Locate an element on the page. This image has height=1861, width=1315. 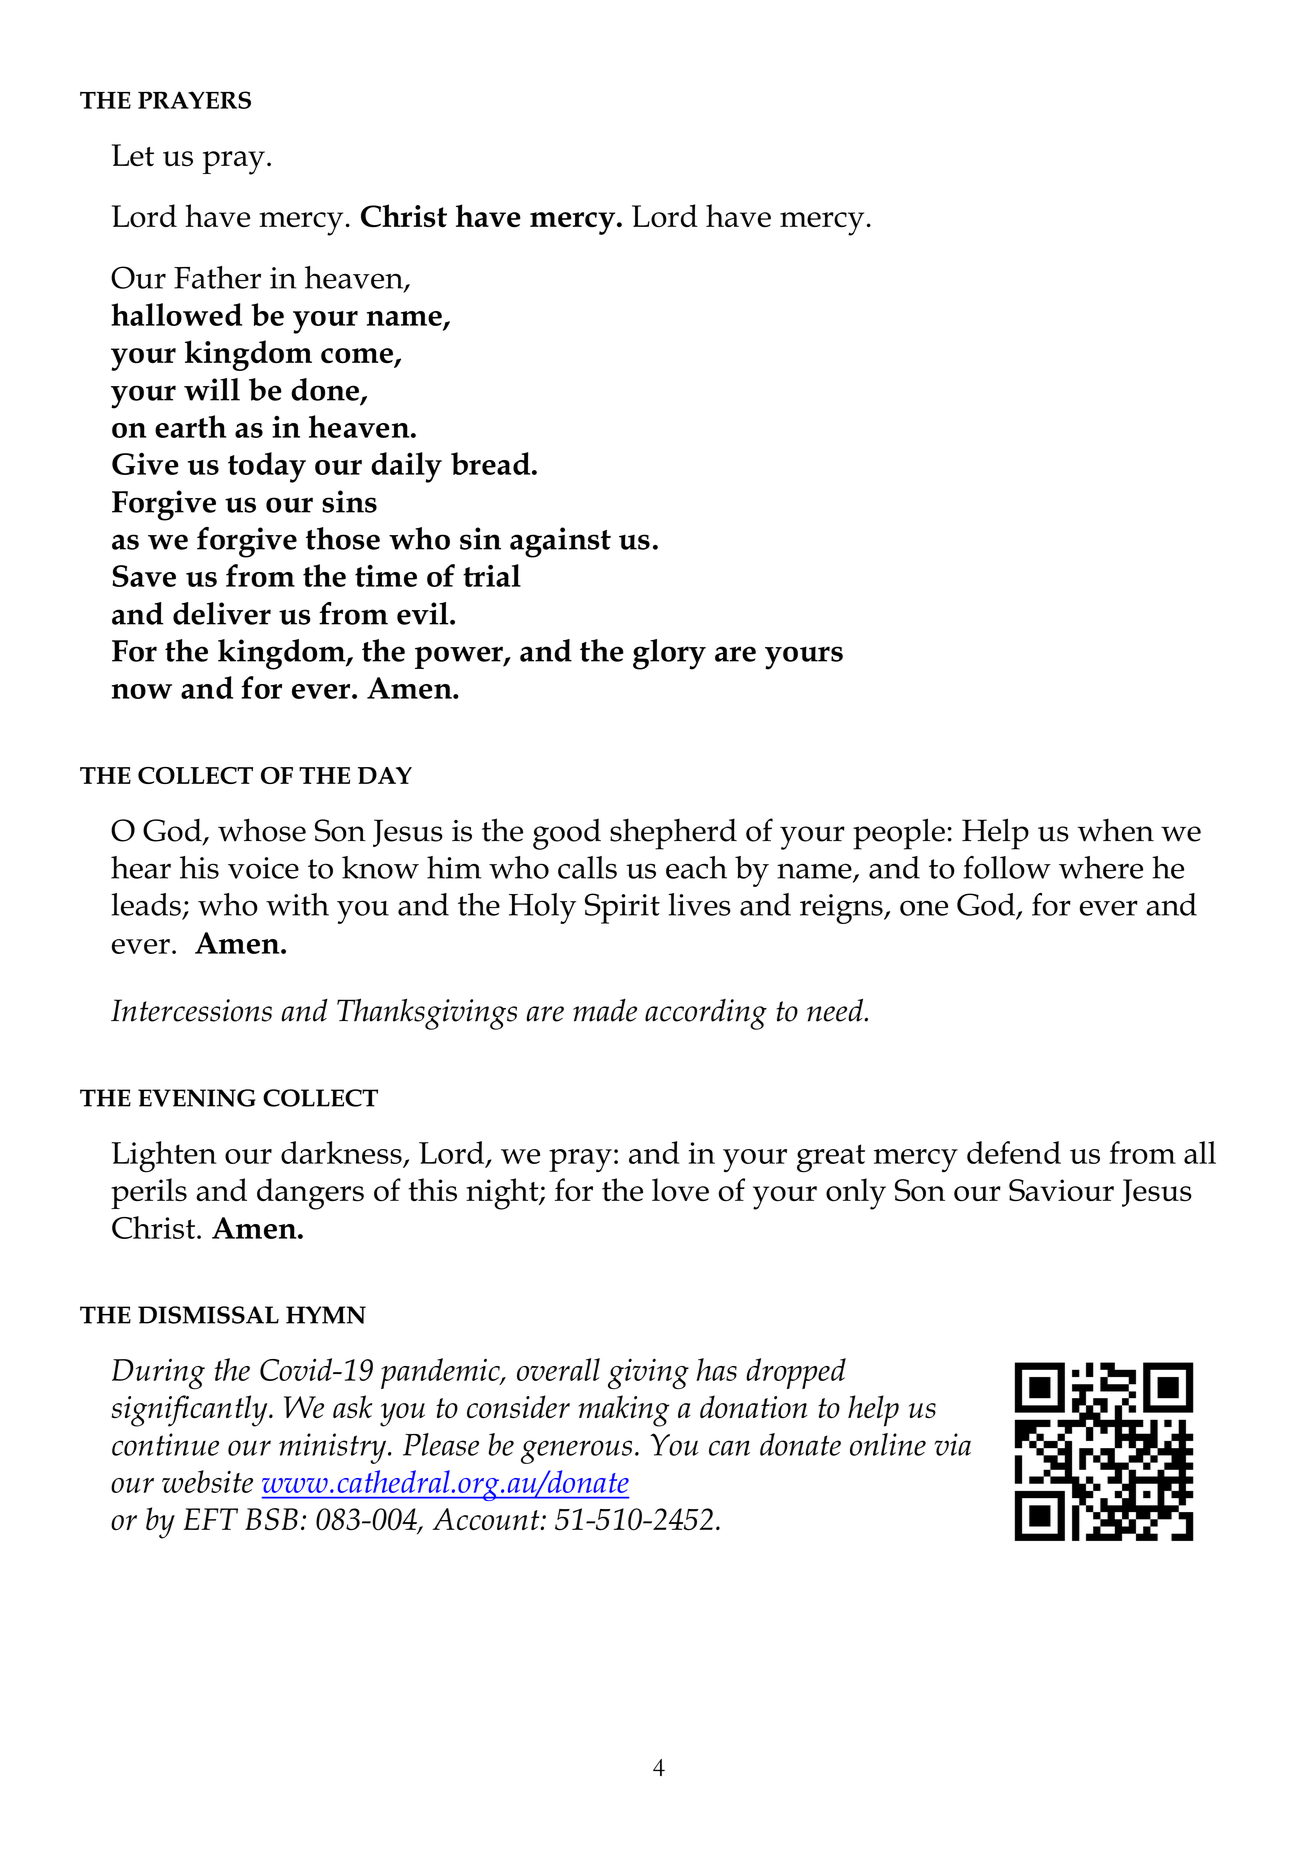
bread is located at coordinates (492, 463).
